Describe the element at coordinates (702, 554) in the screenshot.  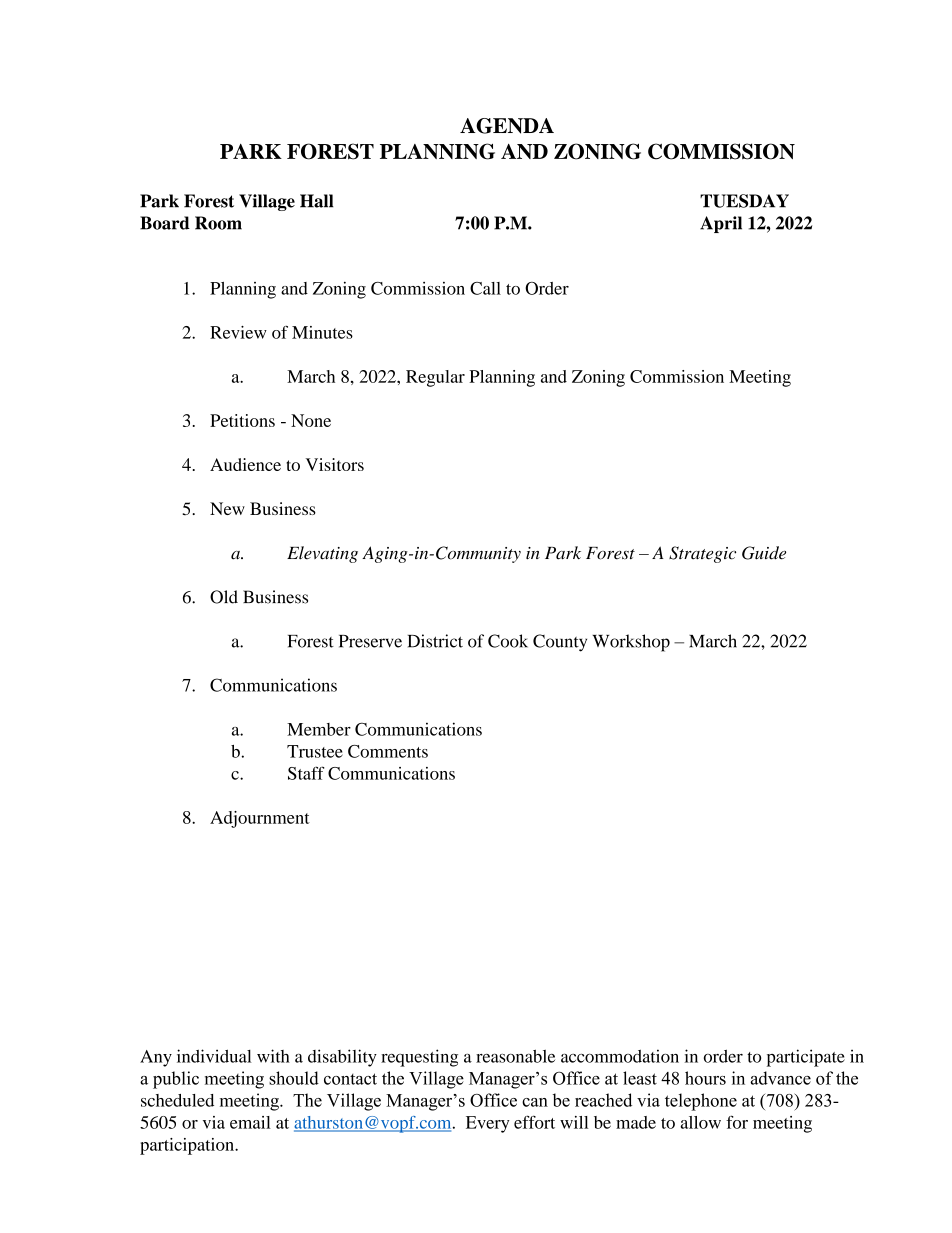
I see `Strategic` at that location.
